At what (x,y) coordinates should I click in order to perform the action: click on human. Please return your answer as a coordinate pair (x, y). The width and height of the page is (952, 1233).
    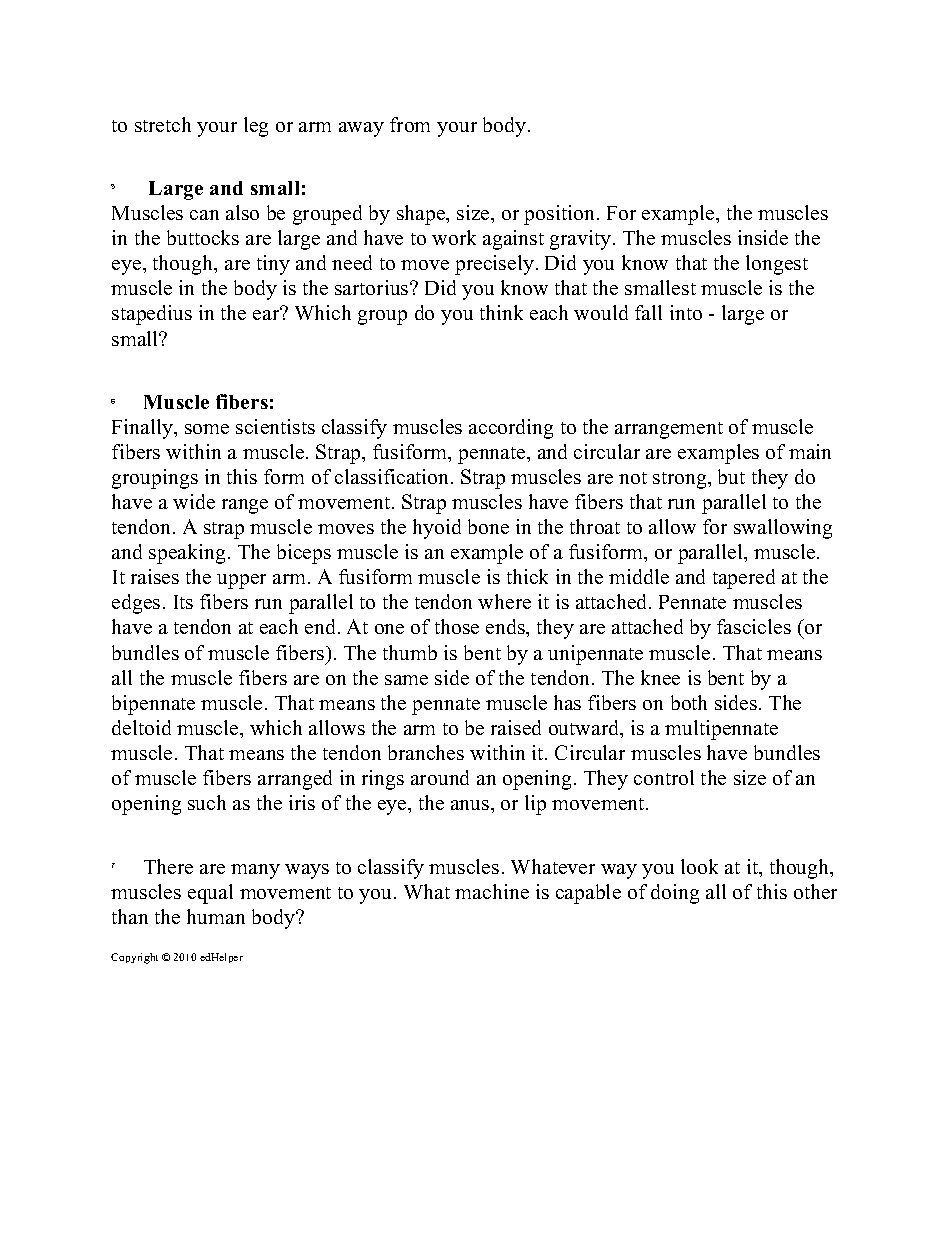
    Looking at the image, I should click on (216, 916).
